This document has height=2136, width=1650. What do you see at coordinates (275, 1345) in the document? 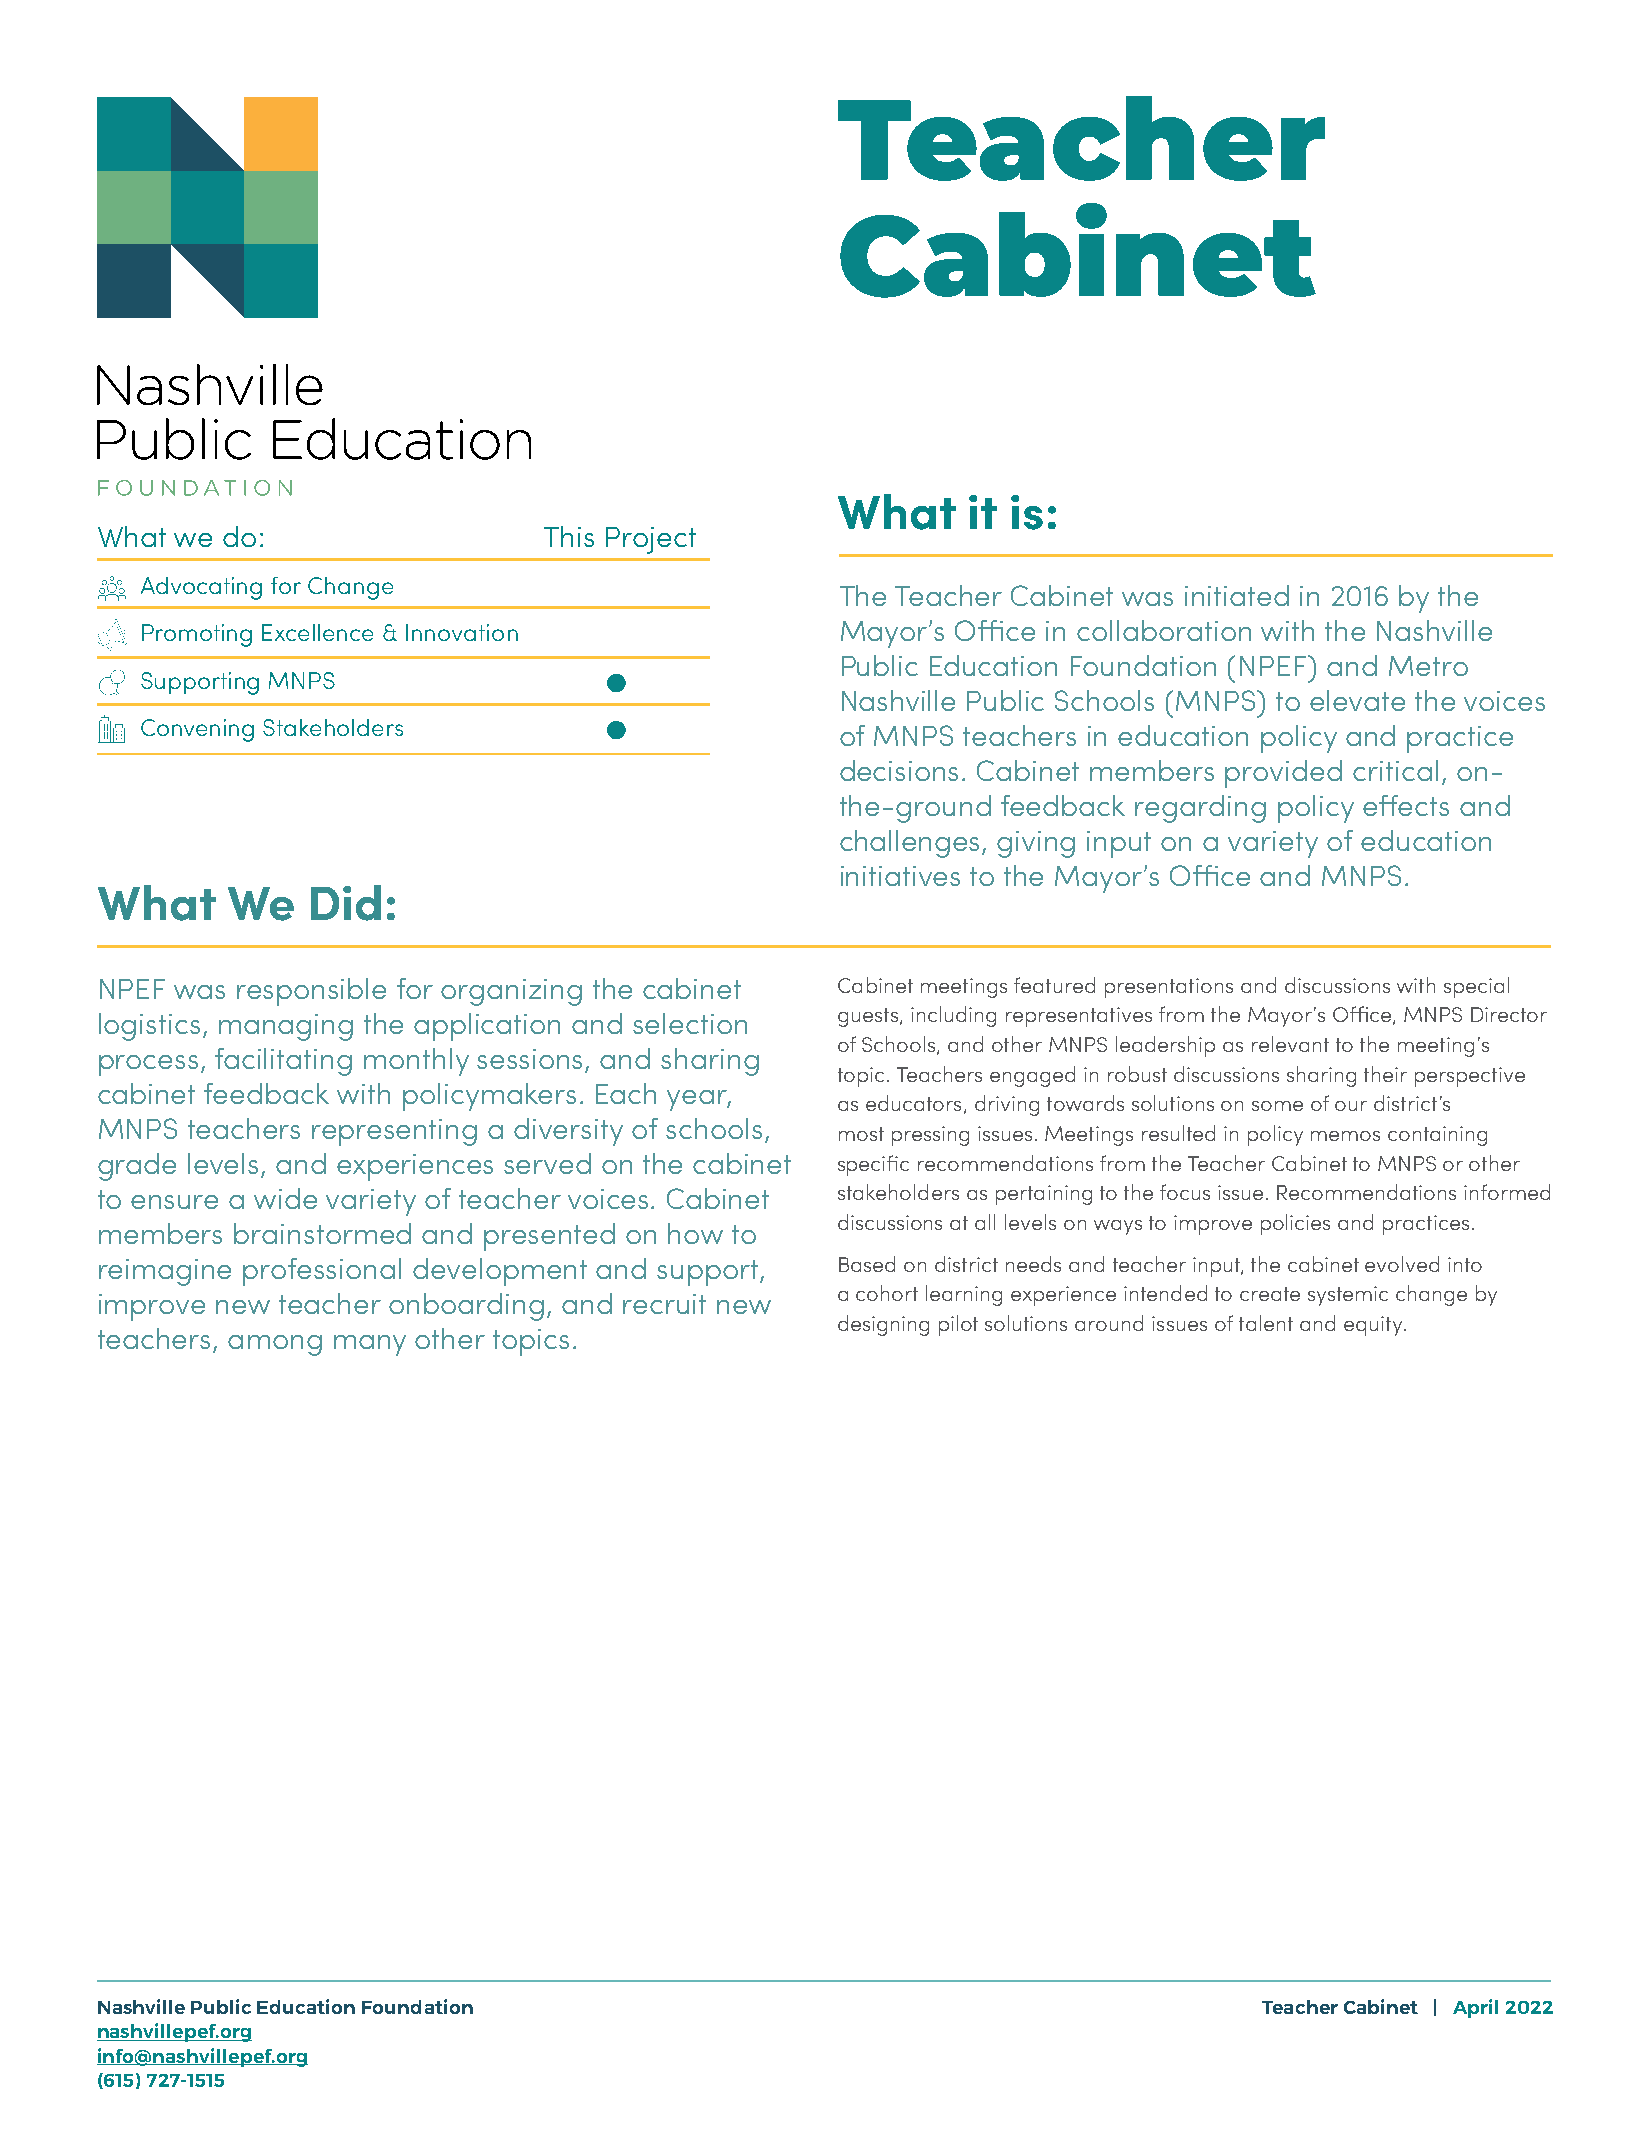
I see `among` at bounding box center [275, 1345].
